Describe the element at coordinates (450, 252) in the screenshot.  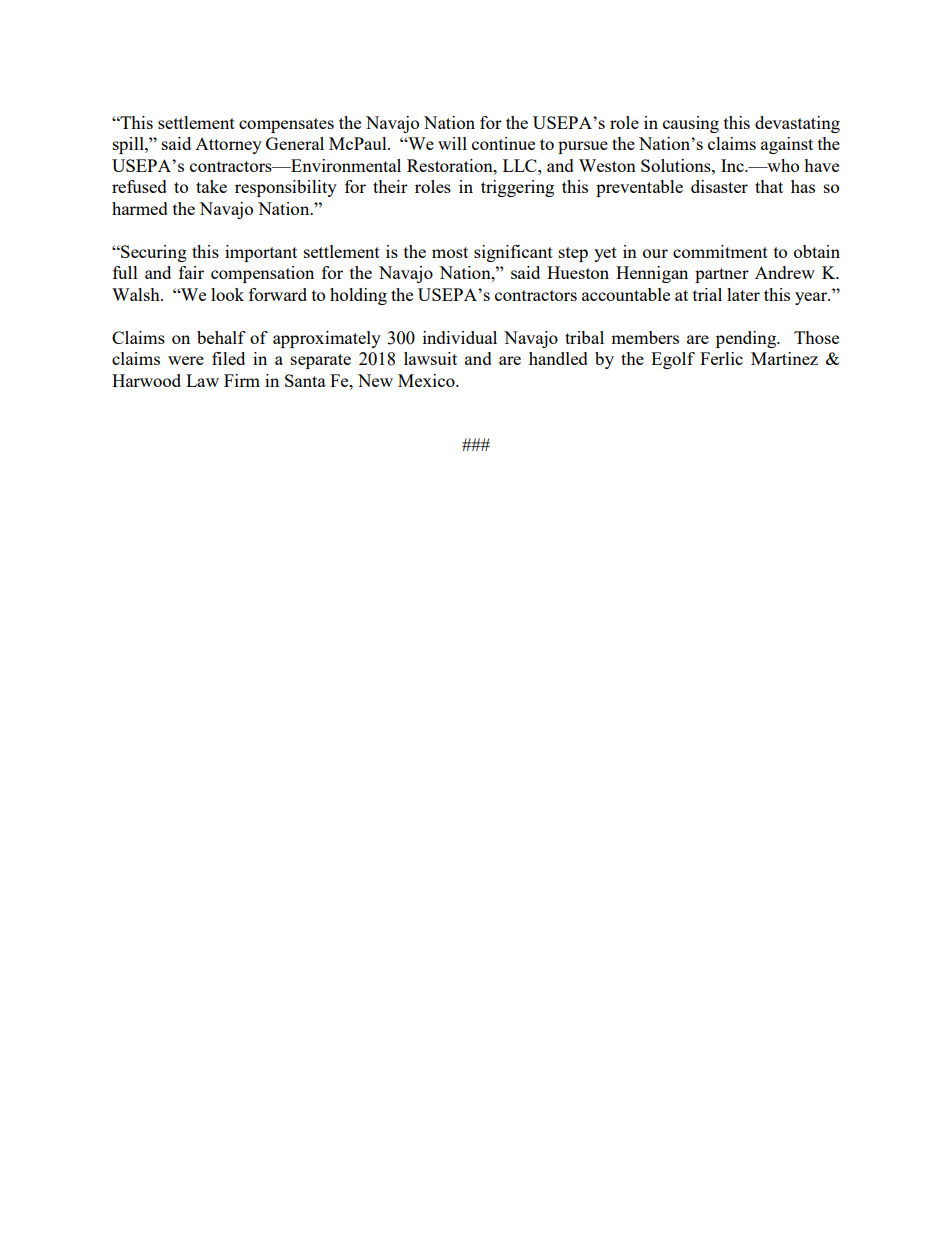
I see `most` at that location.
